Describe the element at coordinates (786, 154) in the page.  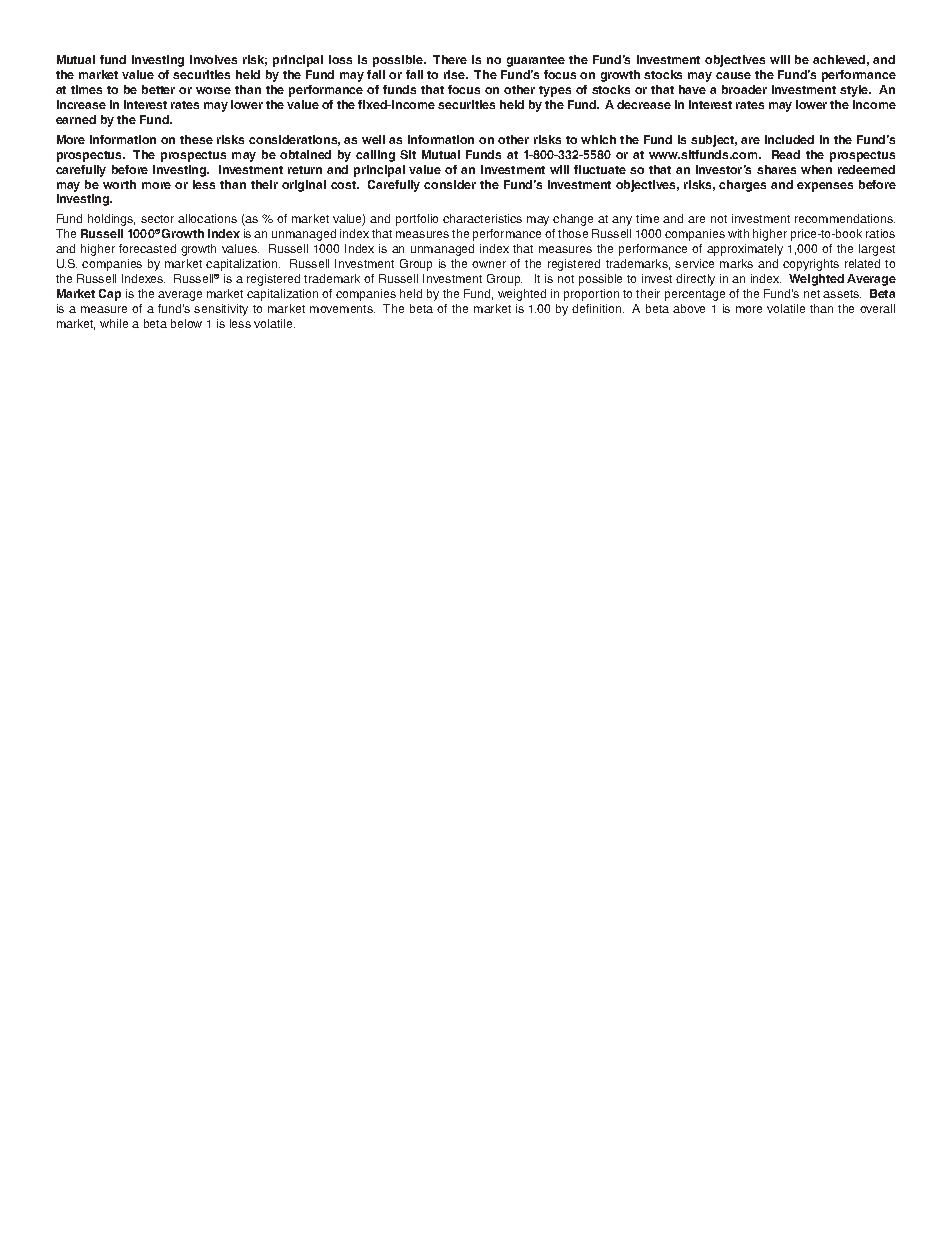
I see `Read` at that location.
